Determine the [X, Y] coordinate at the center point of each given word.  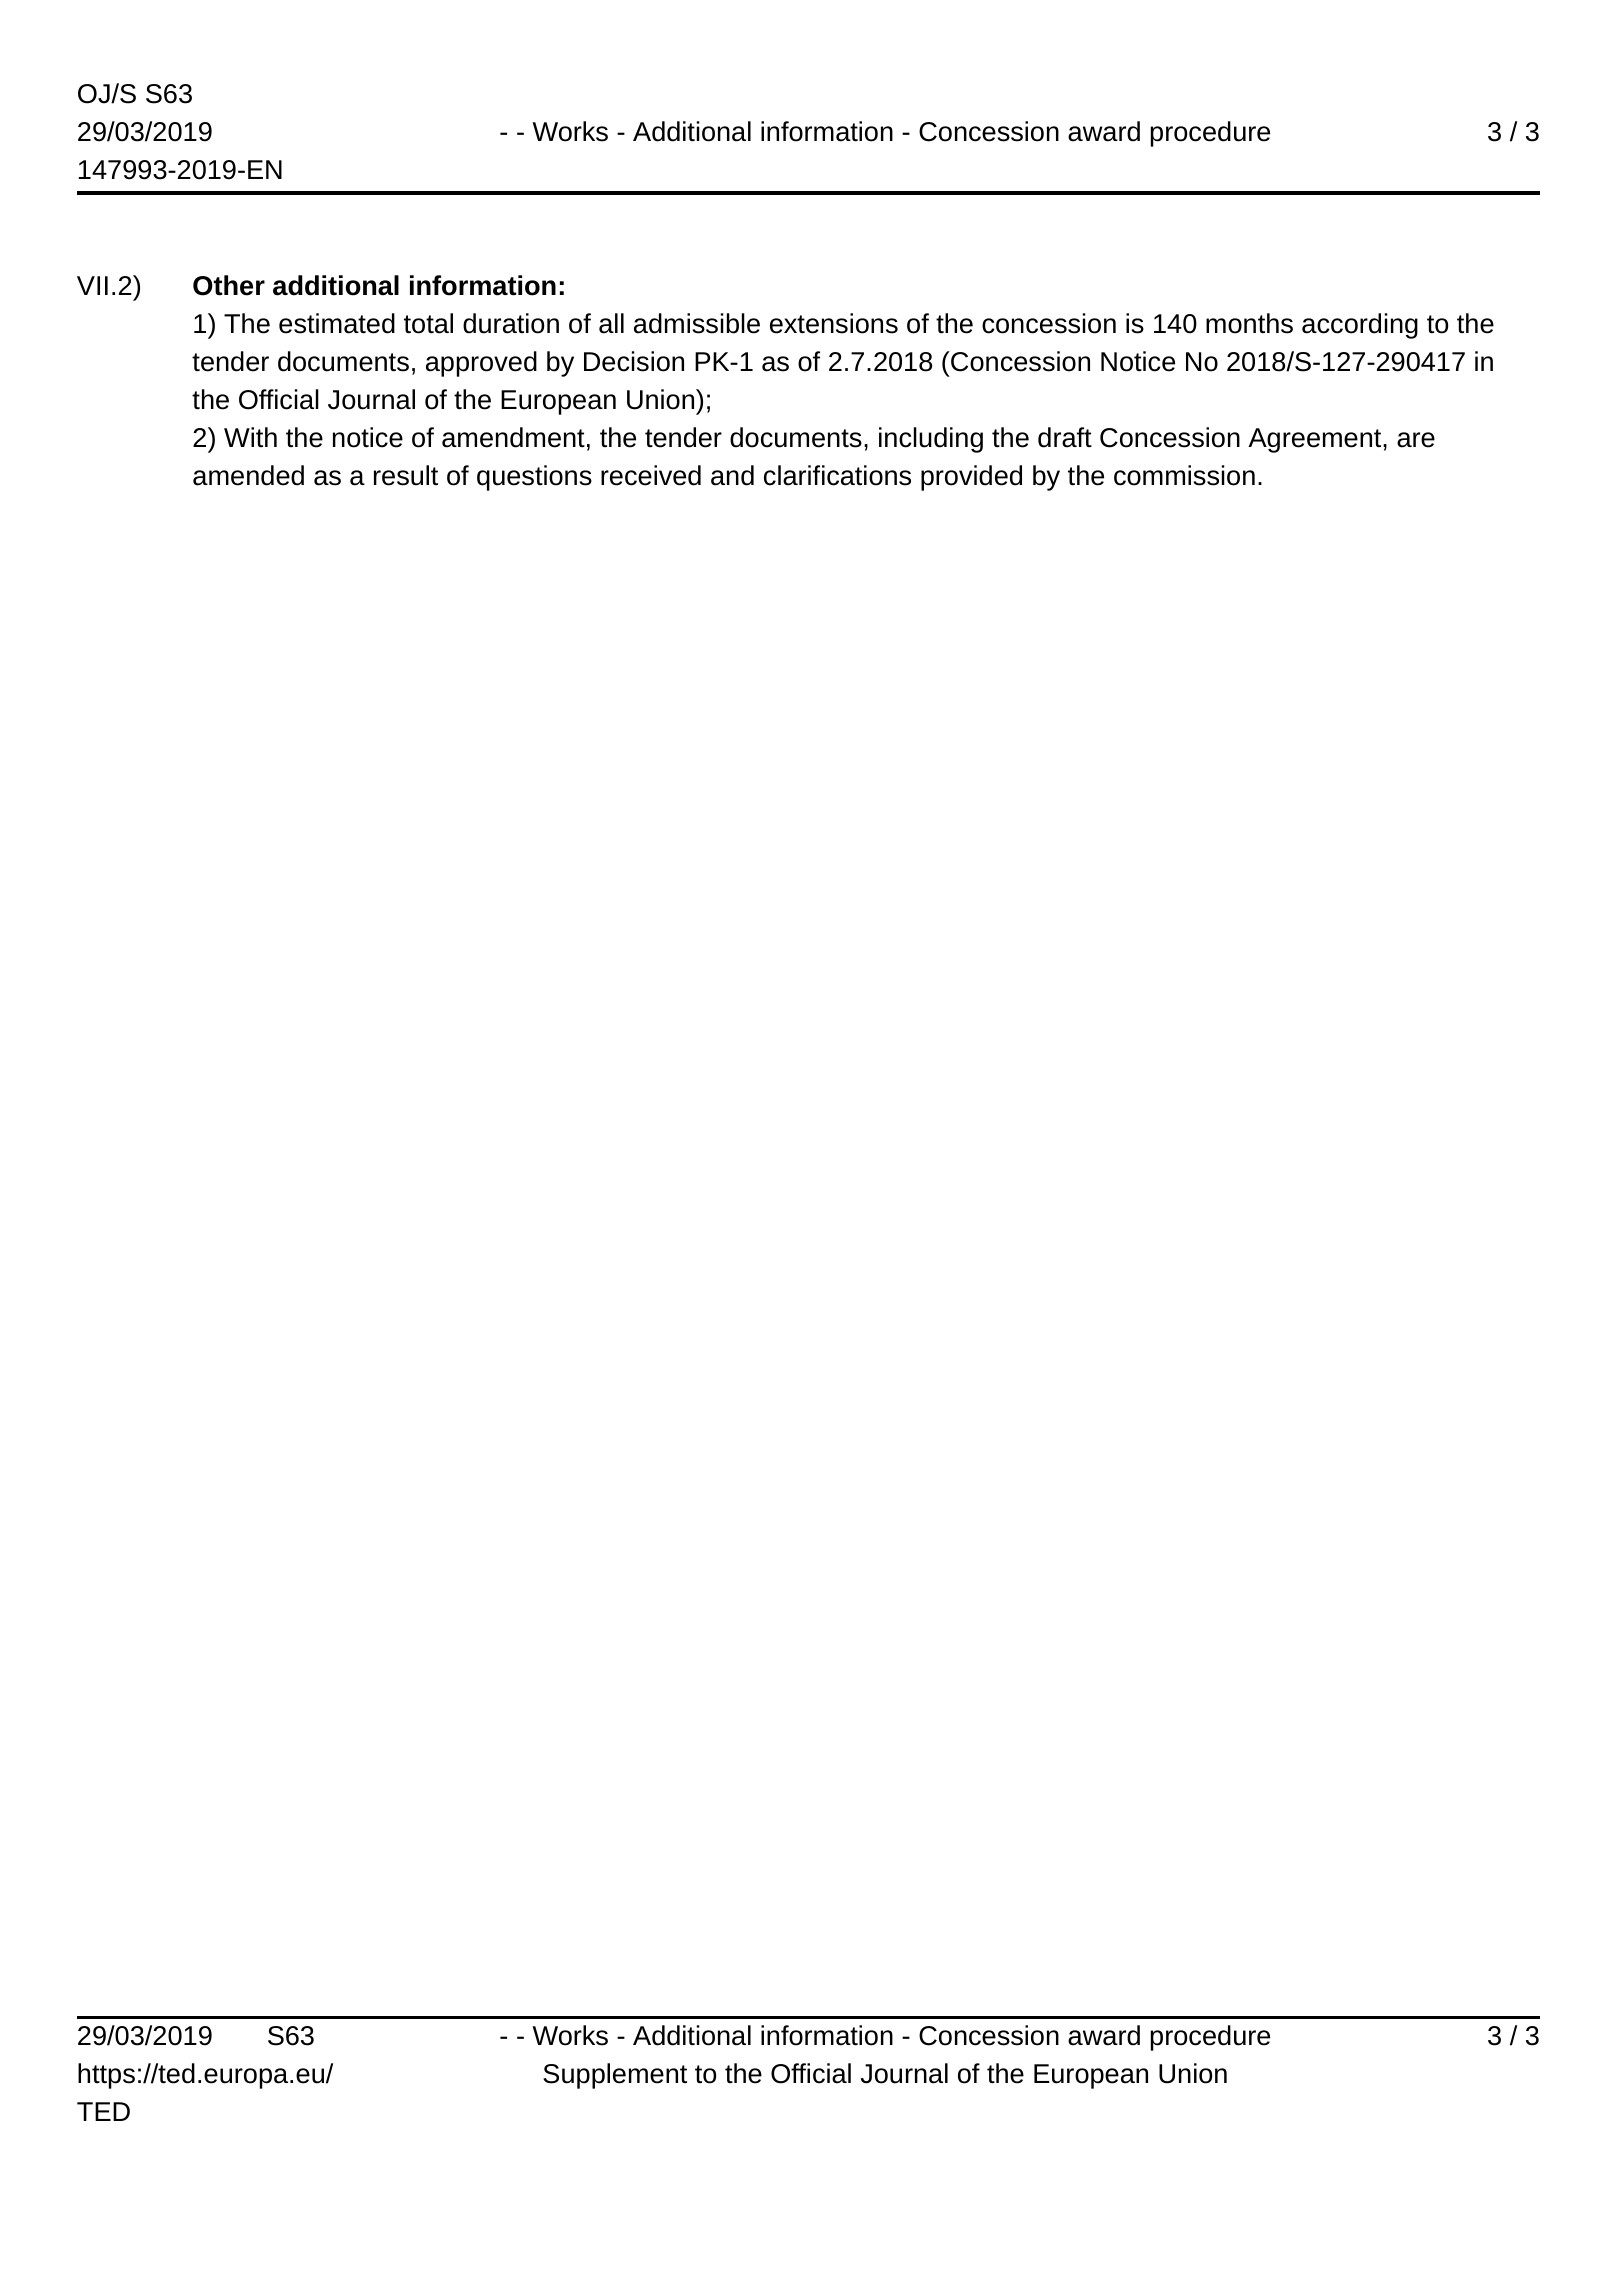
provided [971, 478]
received [651, 475]
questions [534, 478]
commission [1184, 475]
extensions [834, 323]
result [406, 475]
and [732, 475]
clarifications [837, 475]
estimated [337, 323]
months [1249, 323]
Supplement [615, 2076]
